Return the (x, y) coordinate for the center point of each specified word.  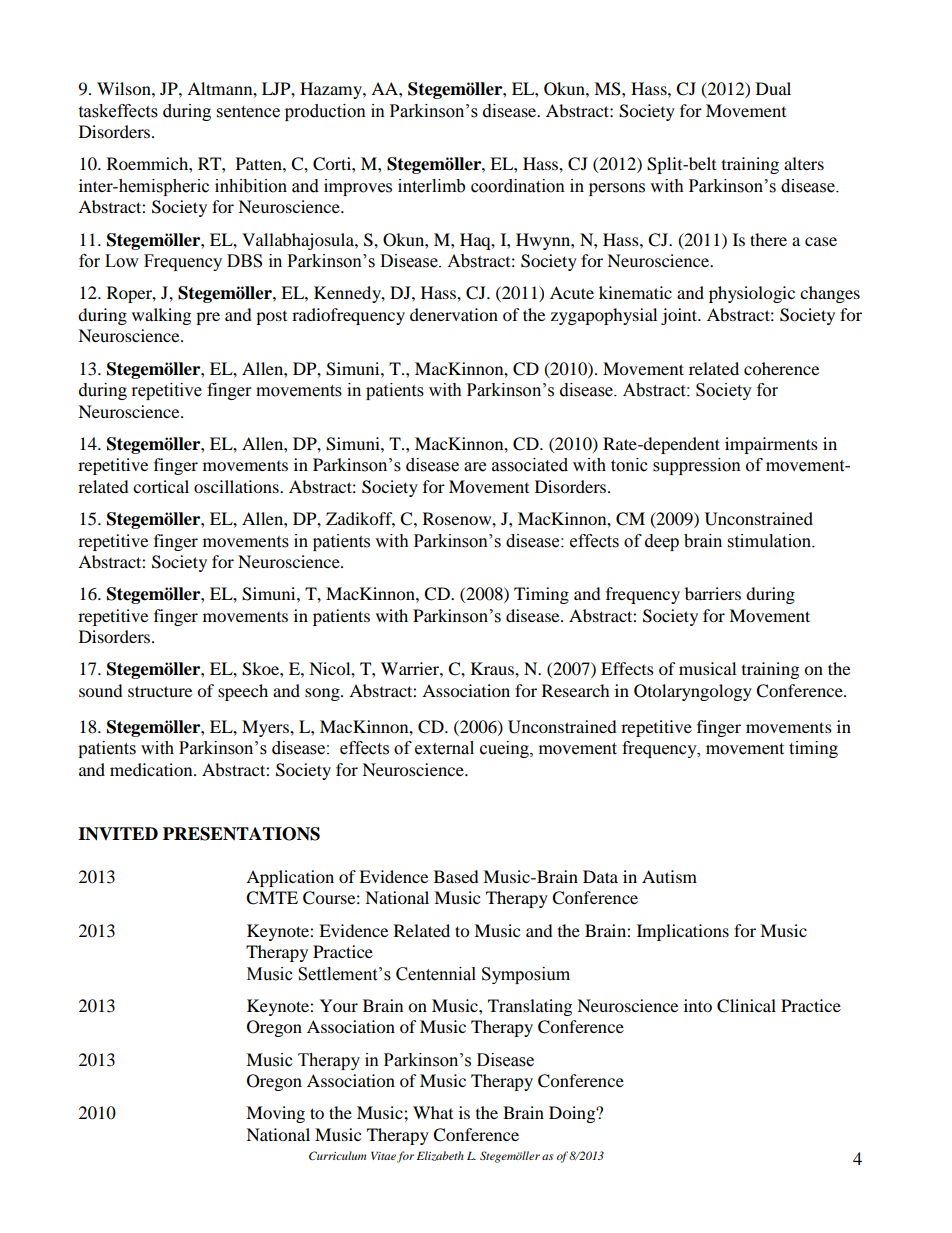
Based (456, 876)
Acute (572, 292)
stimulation (771, 541)
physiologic (752, 294)
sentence (248, 112)
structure (160, 691)
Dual (773, 88)
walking (161, 316)
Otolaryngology (693, 692)
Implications (683, 932)
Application (290, 878)
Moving (275, 1114)
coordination (518, 186)
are (475, 467)
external (444, 748)
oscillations (237, 486)
